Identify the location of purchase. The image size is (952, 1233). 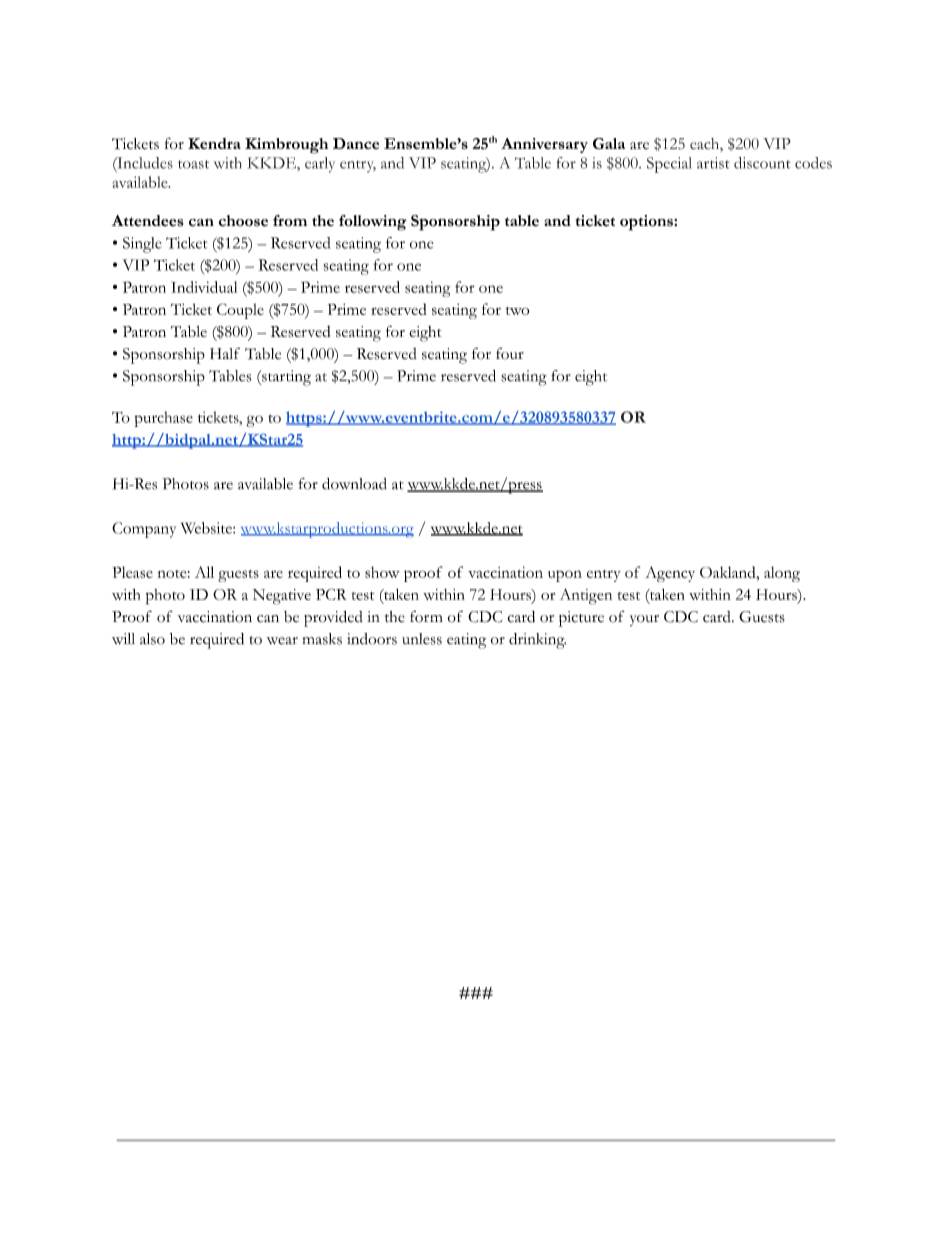
(163, 419).
